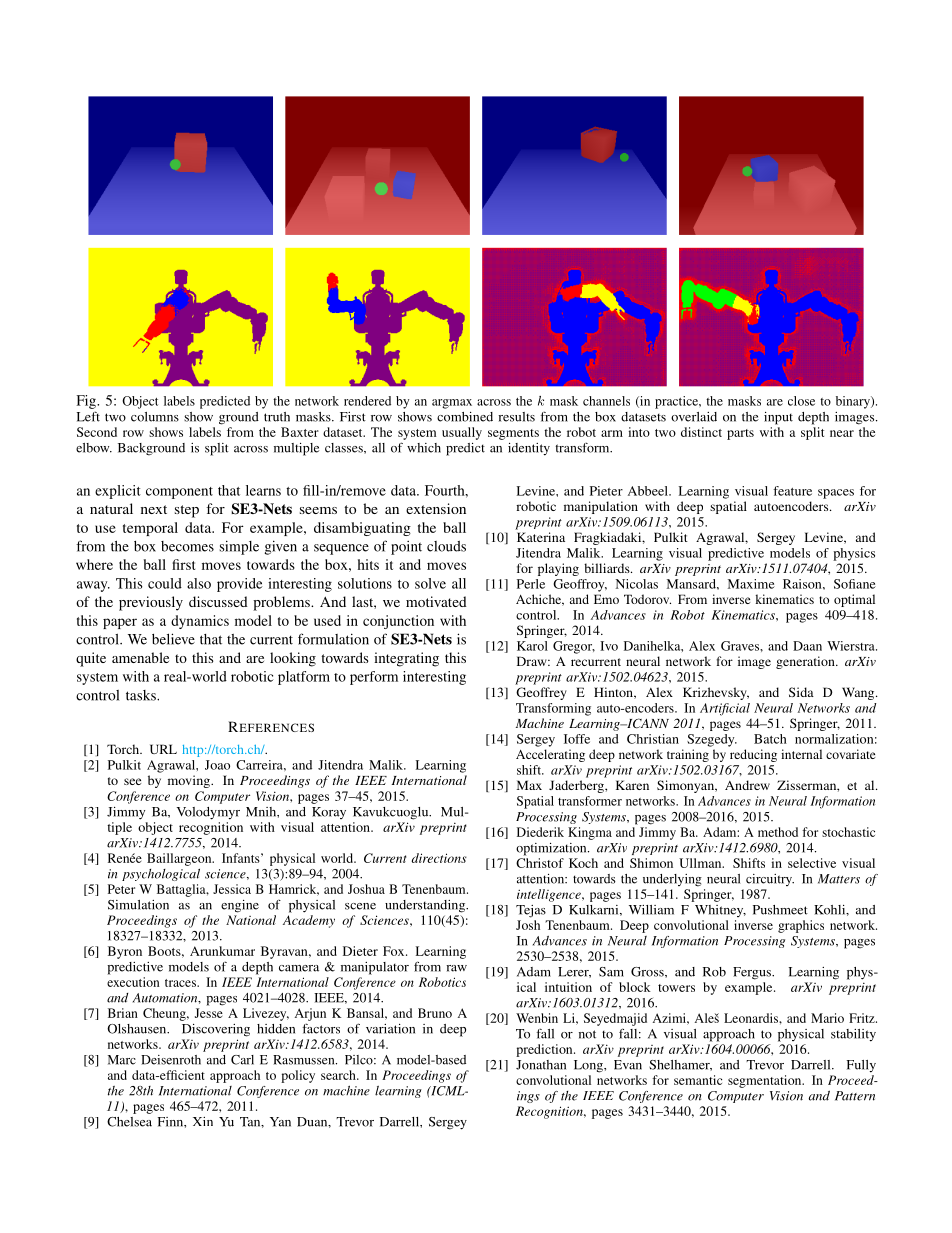 The width and height of the screenshot is (952, 1233). Describe the element at coordinates (406, 659) in the screenshot. I see `integrating` at that location.
